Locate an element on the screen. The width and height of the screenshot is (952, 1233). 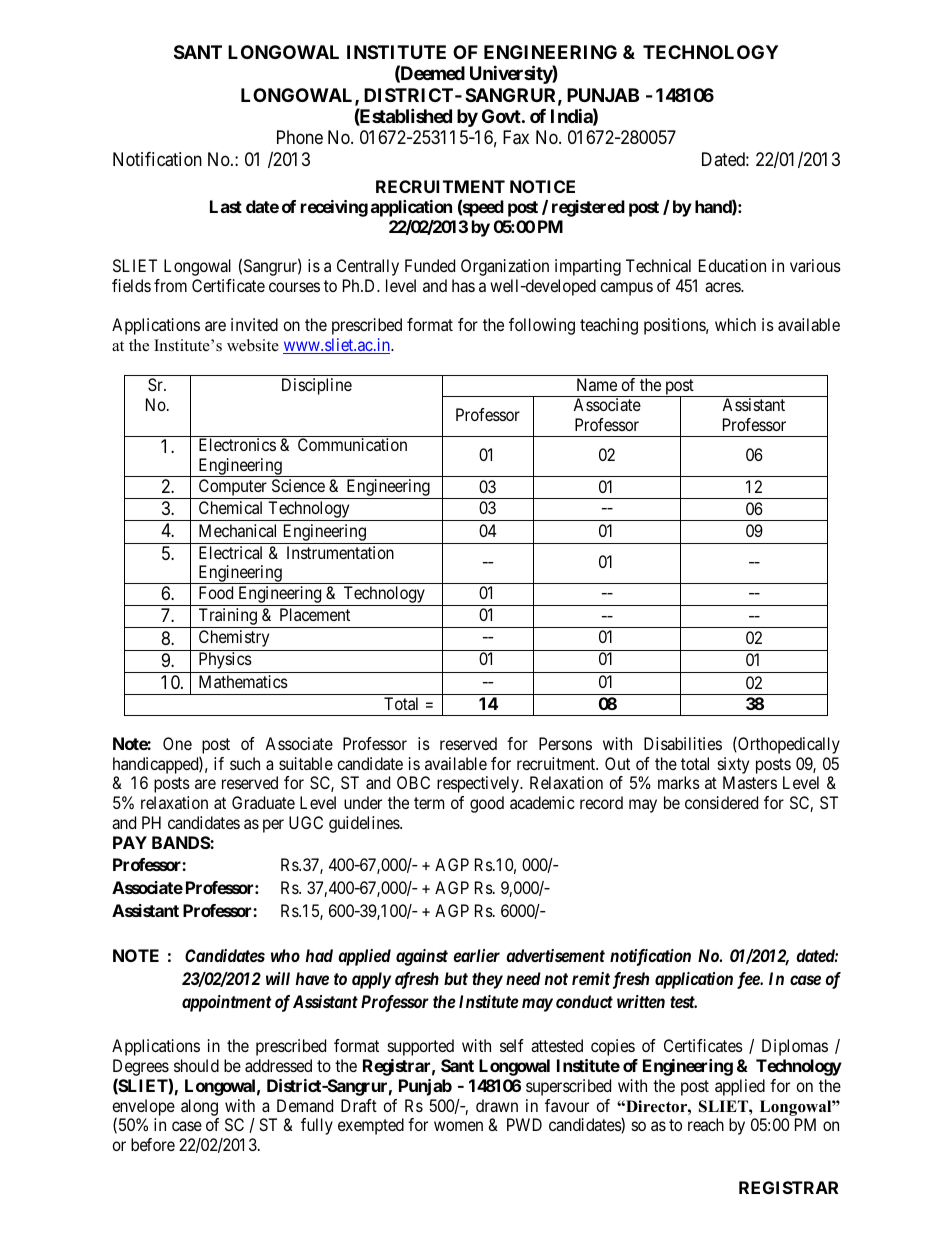
along is located at coordinates (199, 1107).
